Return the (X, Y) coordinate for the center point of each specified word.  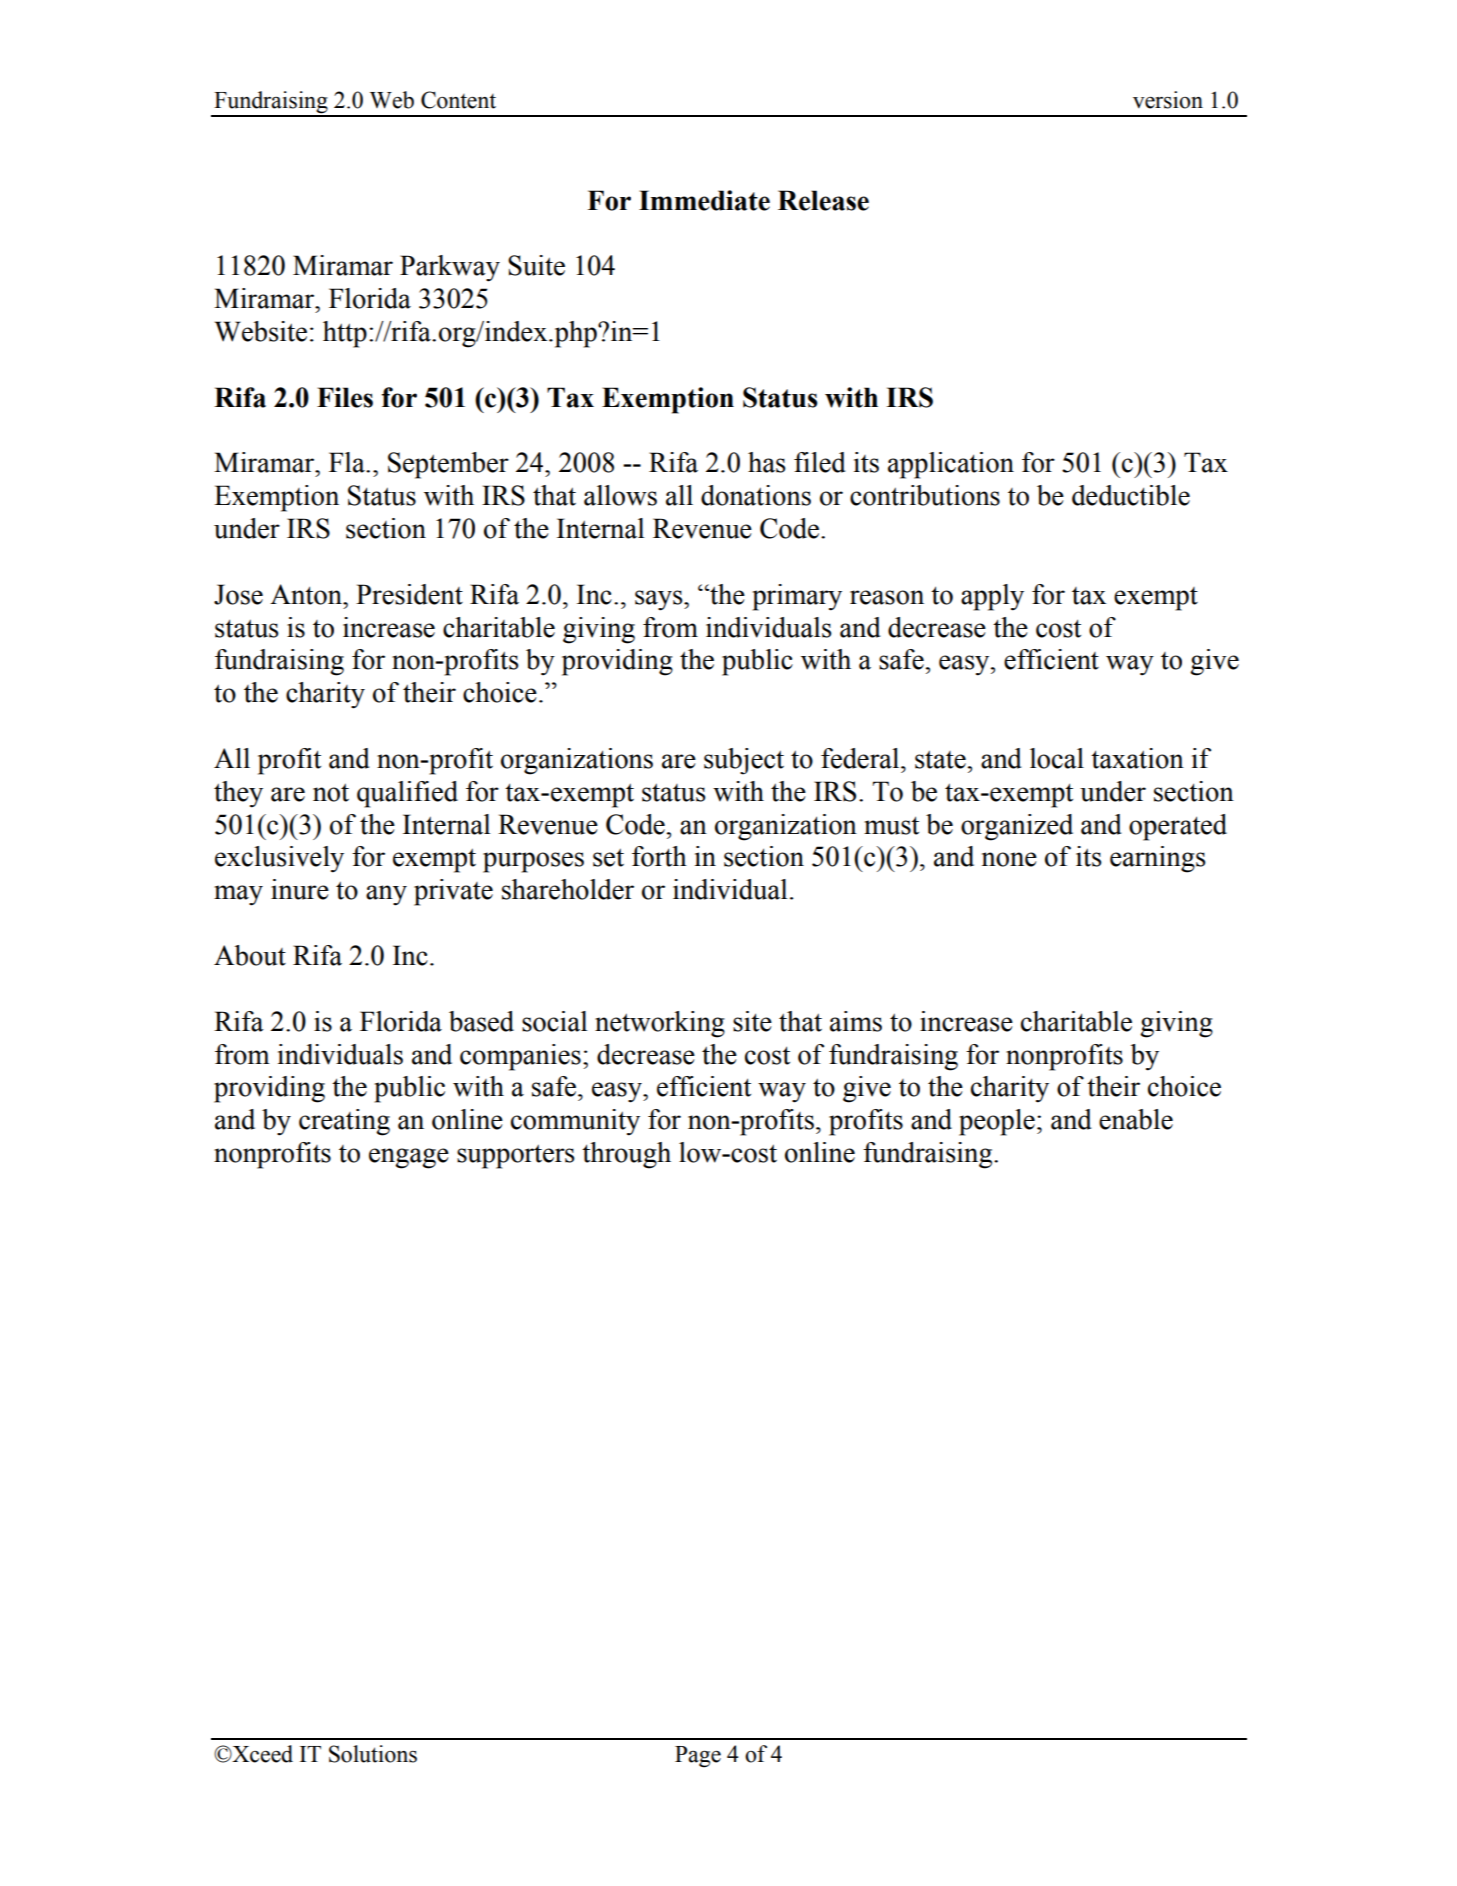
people (997, 1122)
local (1057, 758)
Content (458, 100)
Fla (348, 462)
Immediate (704, 200)
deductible (1131, 495)
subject (744, 761)
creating (344, 1122)
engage (409, 1158)
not (331, 792)
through (626, 1155)
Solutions (373, 1754)
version (1168, 100)
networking (660, 1024)
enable (1136, 1119)
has (767, 462)
